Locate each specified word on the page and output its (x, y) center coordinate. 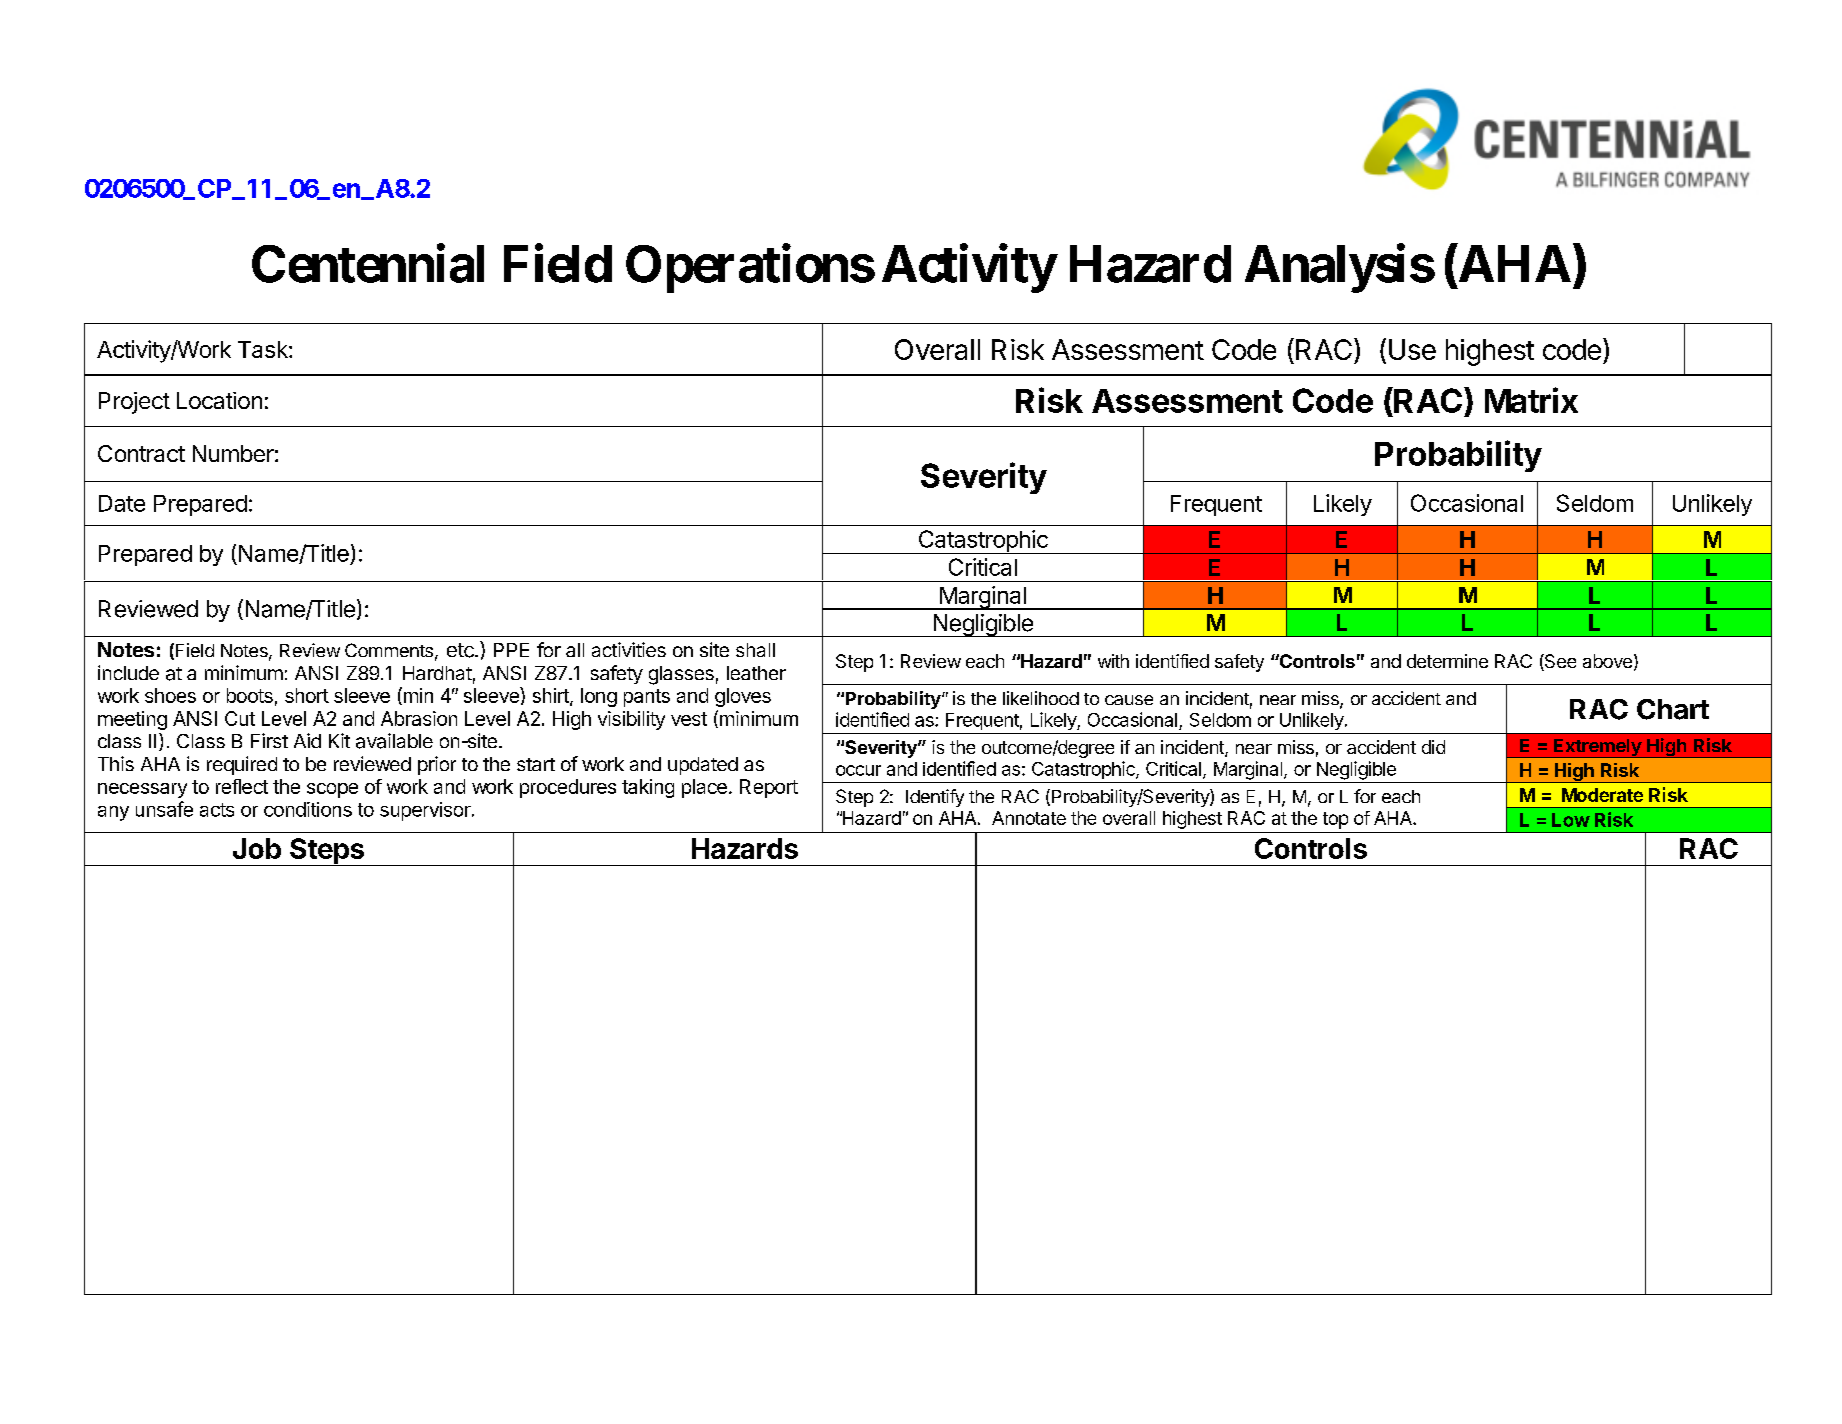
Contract (141, 453)
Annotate (1029, 818)
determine (1447, 661)
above (1607, 661)
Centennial (368, 264)
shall (755, 650)
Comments (389, 650)
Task (264, 349)
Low (1571, 820)
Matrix (1531, 400)
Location (219, 400)
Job (257, 848)
